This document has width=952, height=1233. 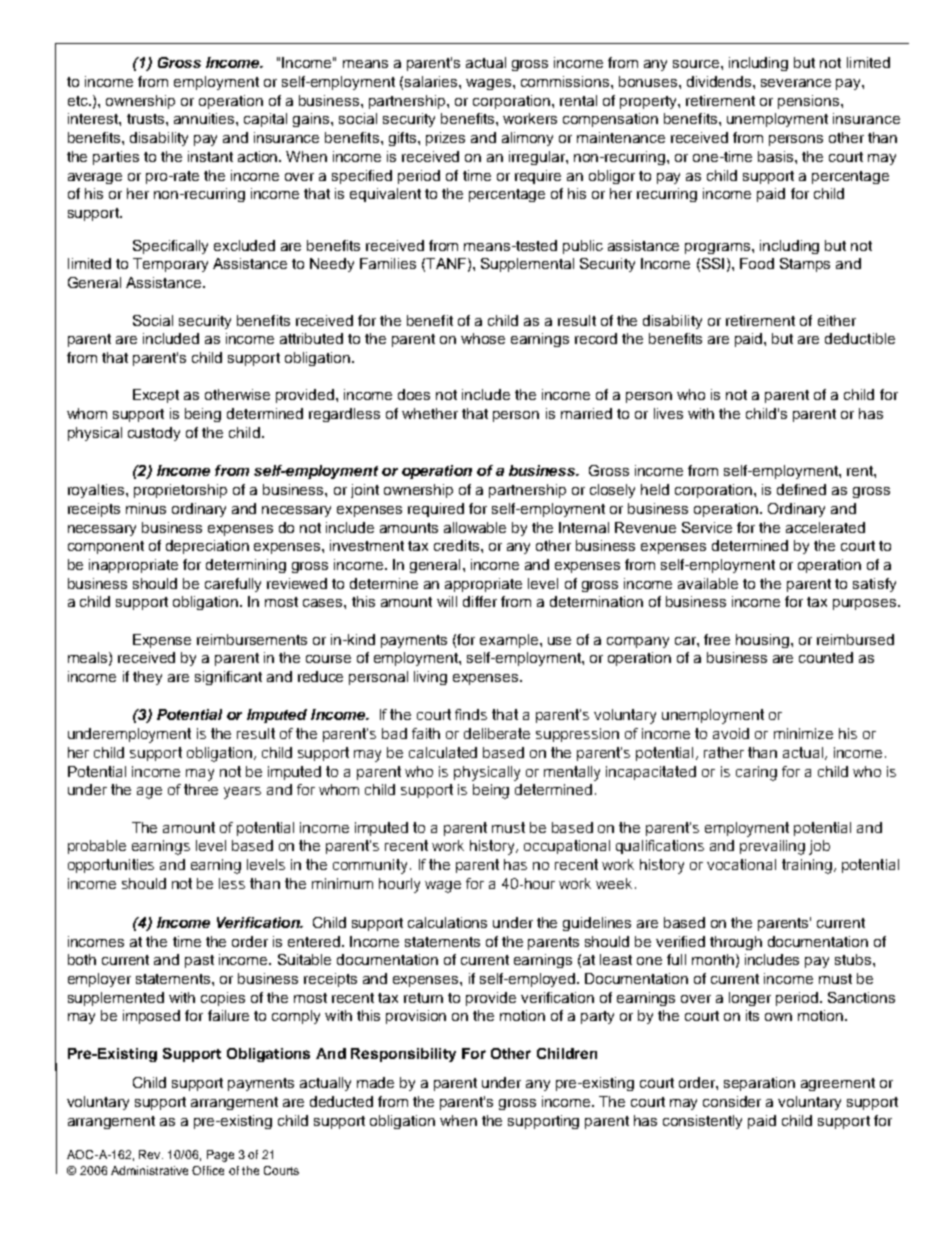 I want to click on Page, so click(x=220, y=1156).
